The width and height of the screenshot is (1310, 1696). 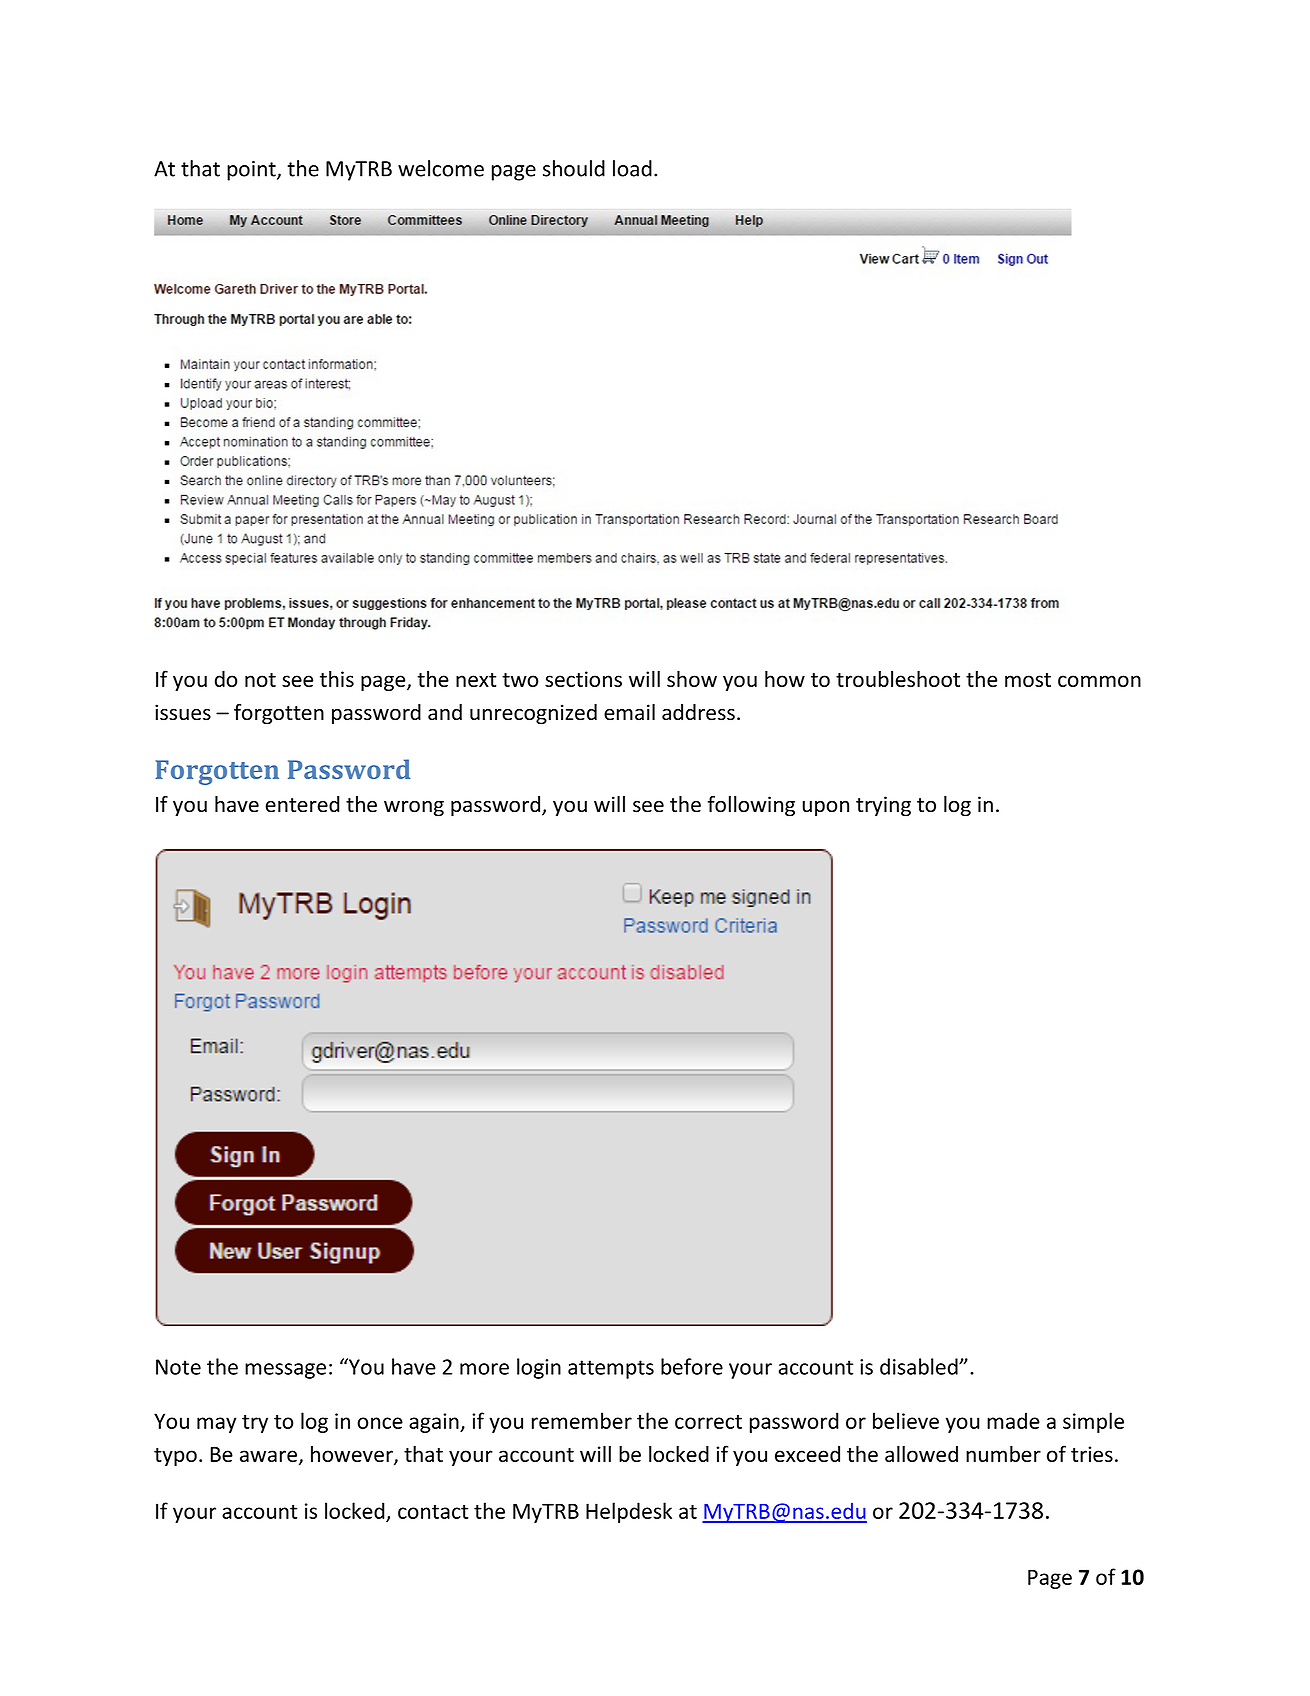 I want to click on load, so click(x=632, y=168).
